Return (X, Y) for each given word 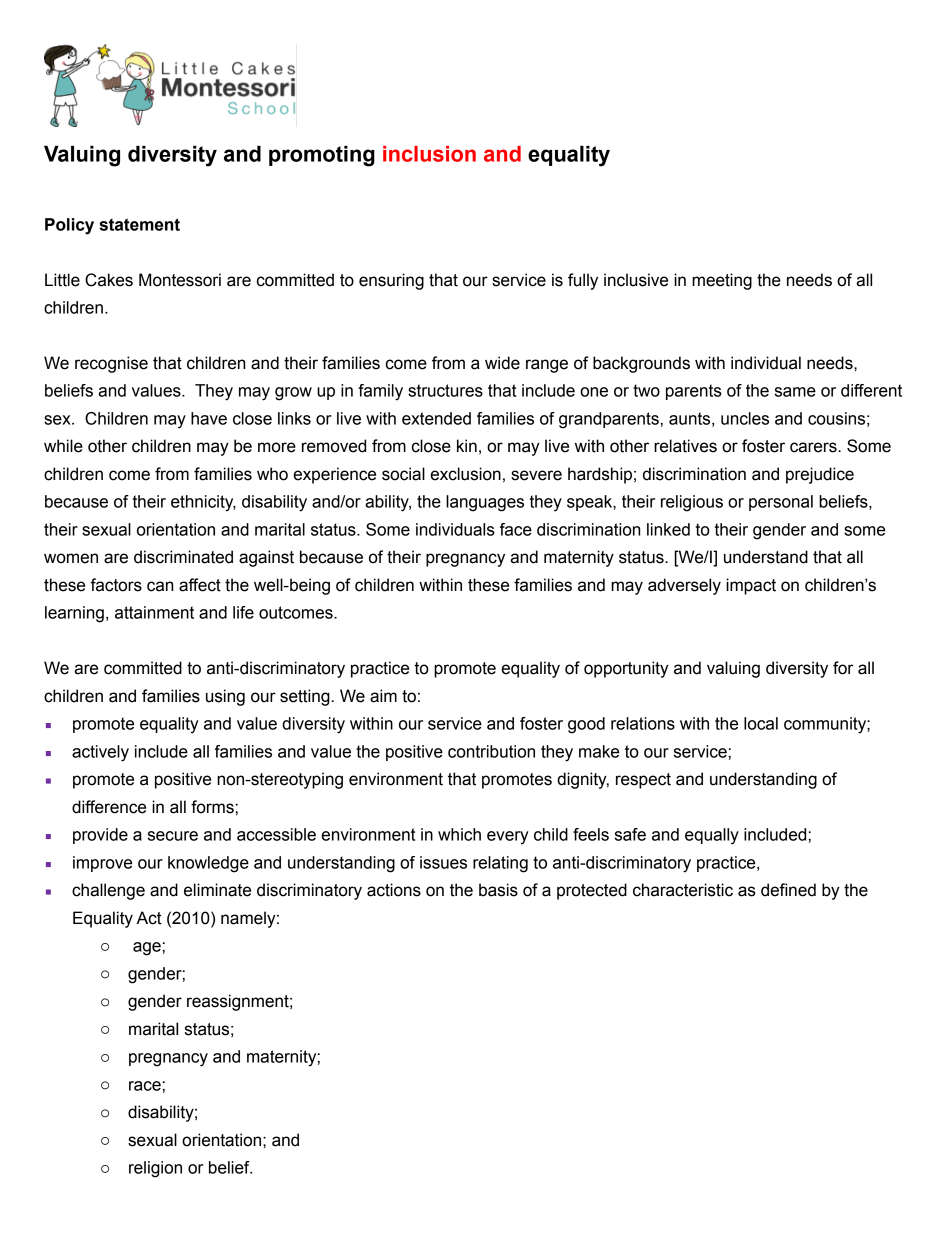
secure (173, 836)
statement (139, 224)
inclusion (429, 154)
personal (781, 503)
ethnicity (203, 503)
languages (485, 503)
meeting (722, 281)
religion (155, 1169)
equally (712, 836)
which (459, 834)
